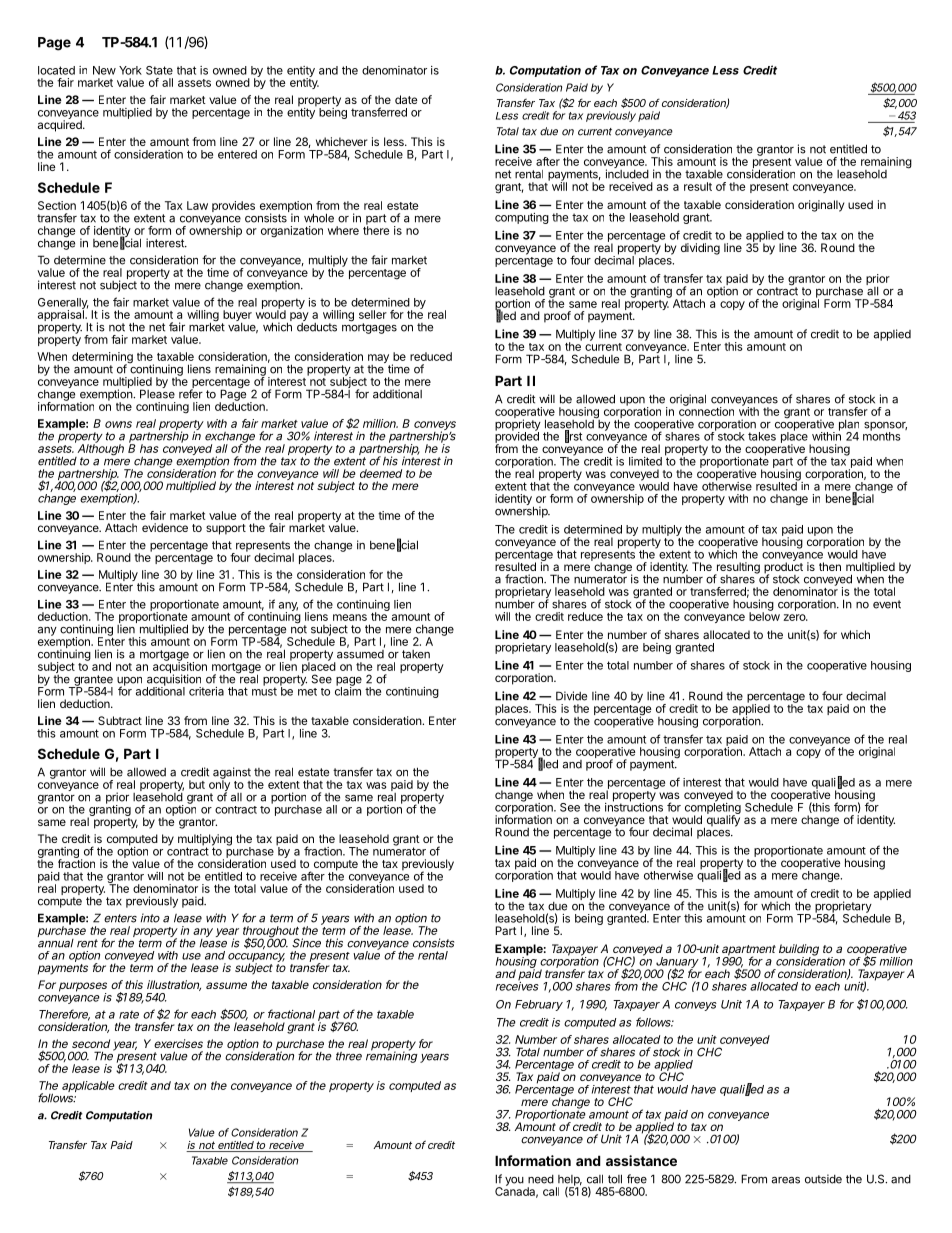 Image resolution: width=952 pixels, height=1233 pixels. I want to click on date, so click(406, 99).
